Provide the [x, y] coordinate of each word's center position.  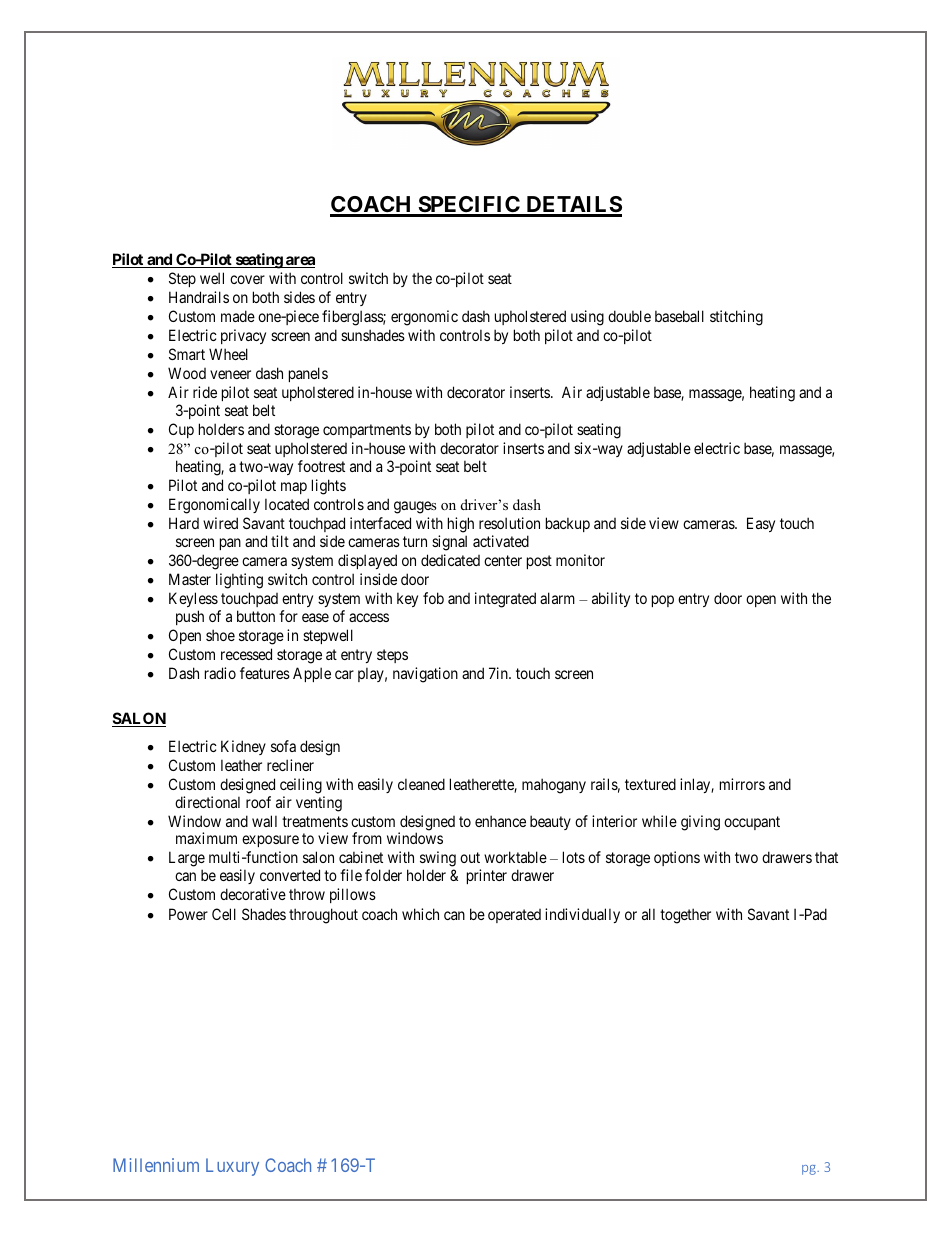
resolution [509, 523]
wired [220, 523]
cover [247, 279]
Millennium [156, 1165]
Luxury [232, 1167]
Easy [761, 524]
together [685, 916]
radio [220, 673]
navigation [425, 675]
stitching [736, 318]
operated [514, 916]
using [587, 318]
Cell [224, 914]
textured [650, 784]
